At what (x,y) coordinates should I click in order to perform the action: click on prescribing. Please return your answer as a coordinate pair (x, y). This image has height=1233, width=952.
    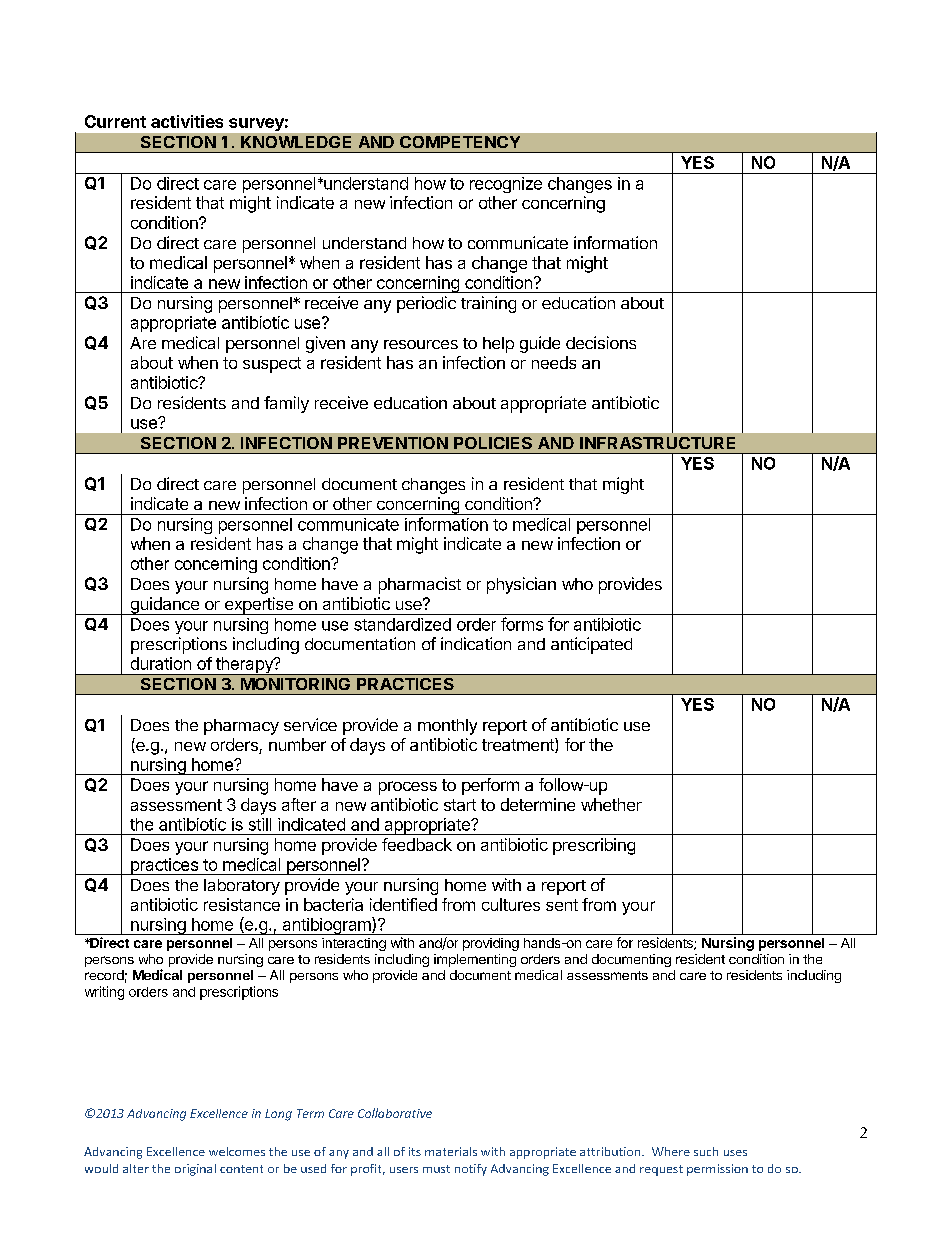
    Looking at the image, I should click on (594, 846).
